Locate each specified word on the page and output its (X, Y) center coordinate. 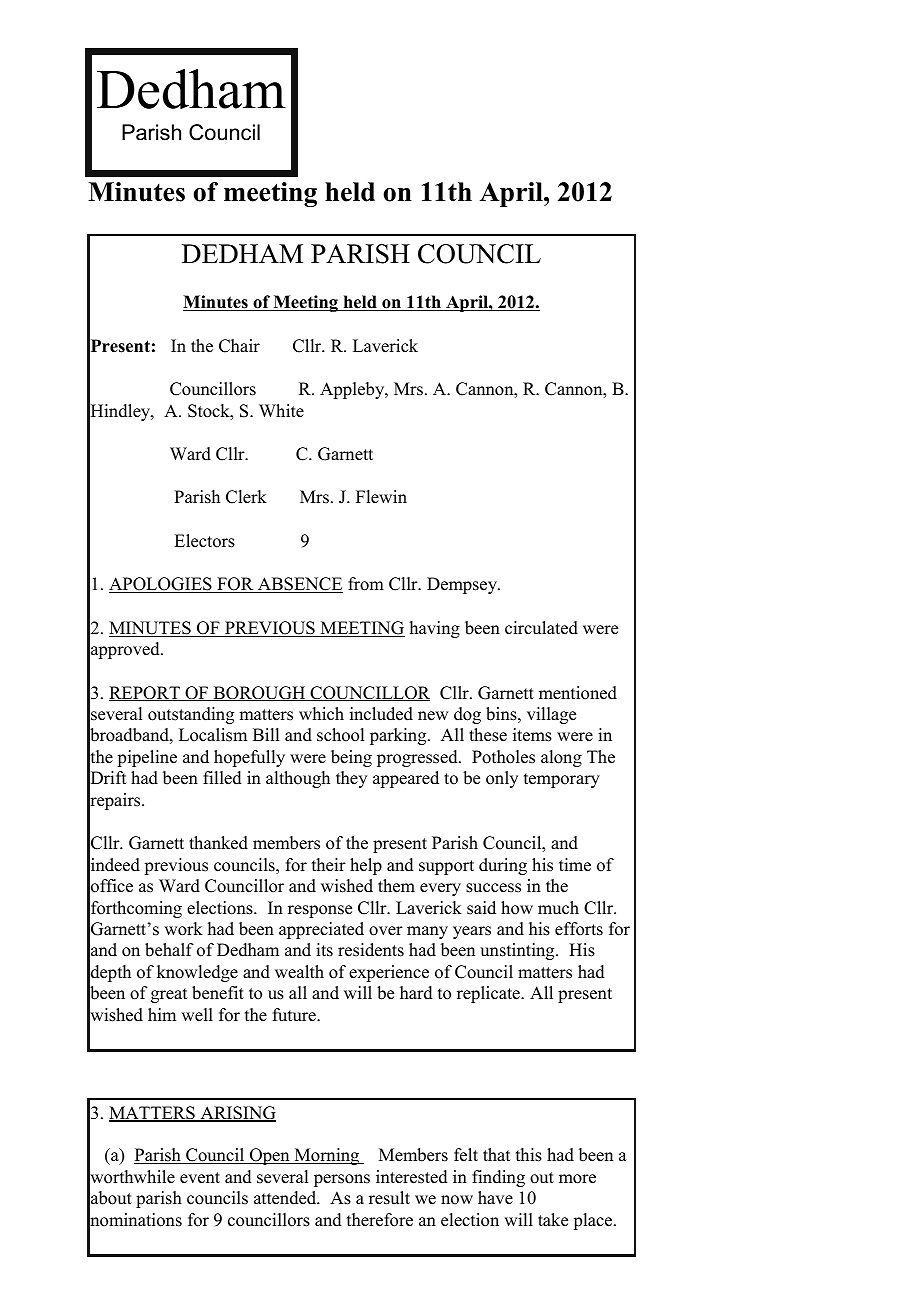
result (389, 1198)
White (281, 411)
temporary (562, 780)
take (553, 1220)
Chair (239, 346)
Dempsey (463, 585)
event (200, 1178)
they (351, 779)
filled (222, 778)
